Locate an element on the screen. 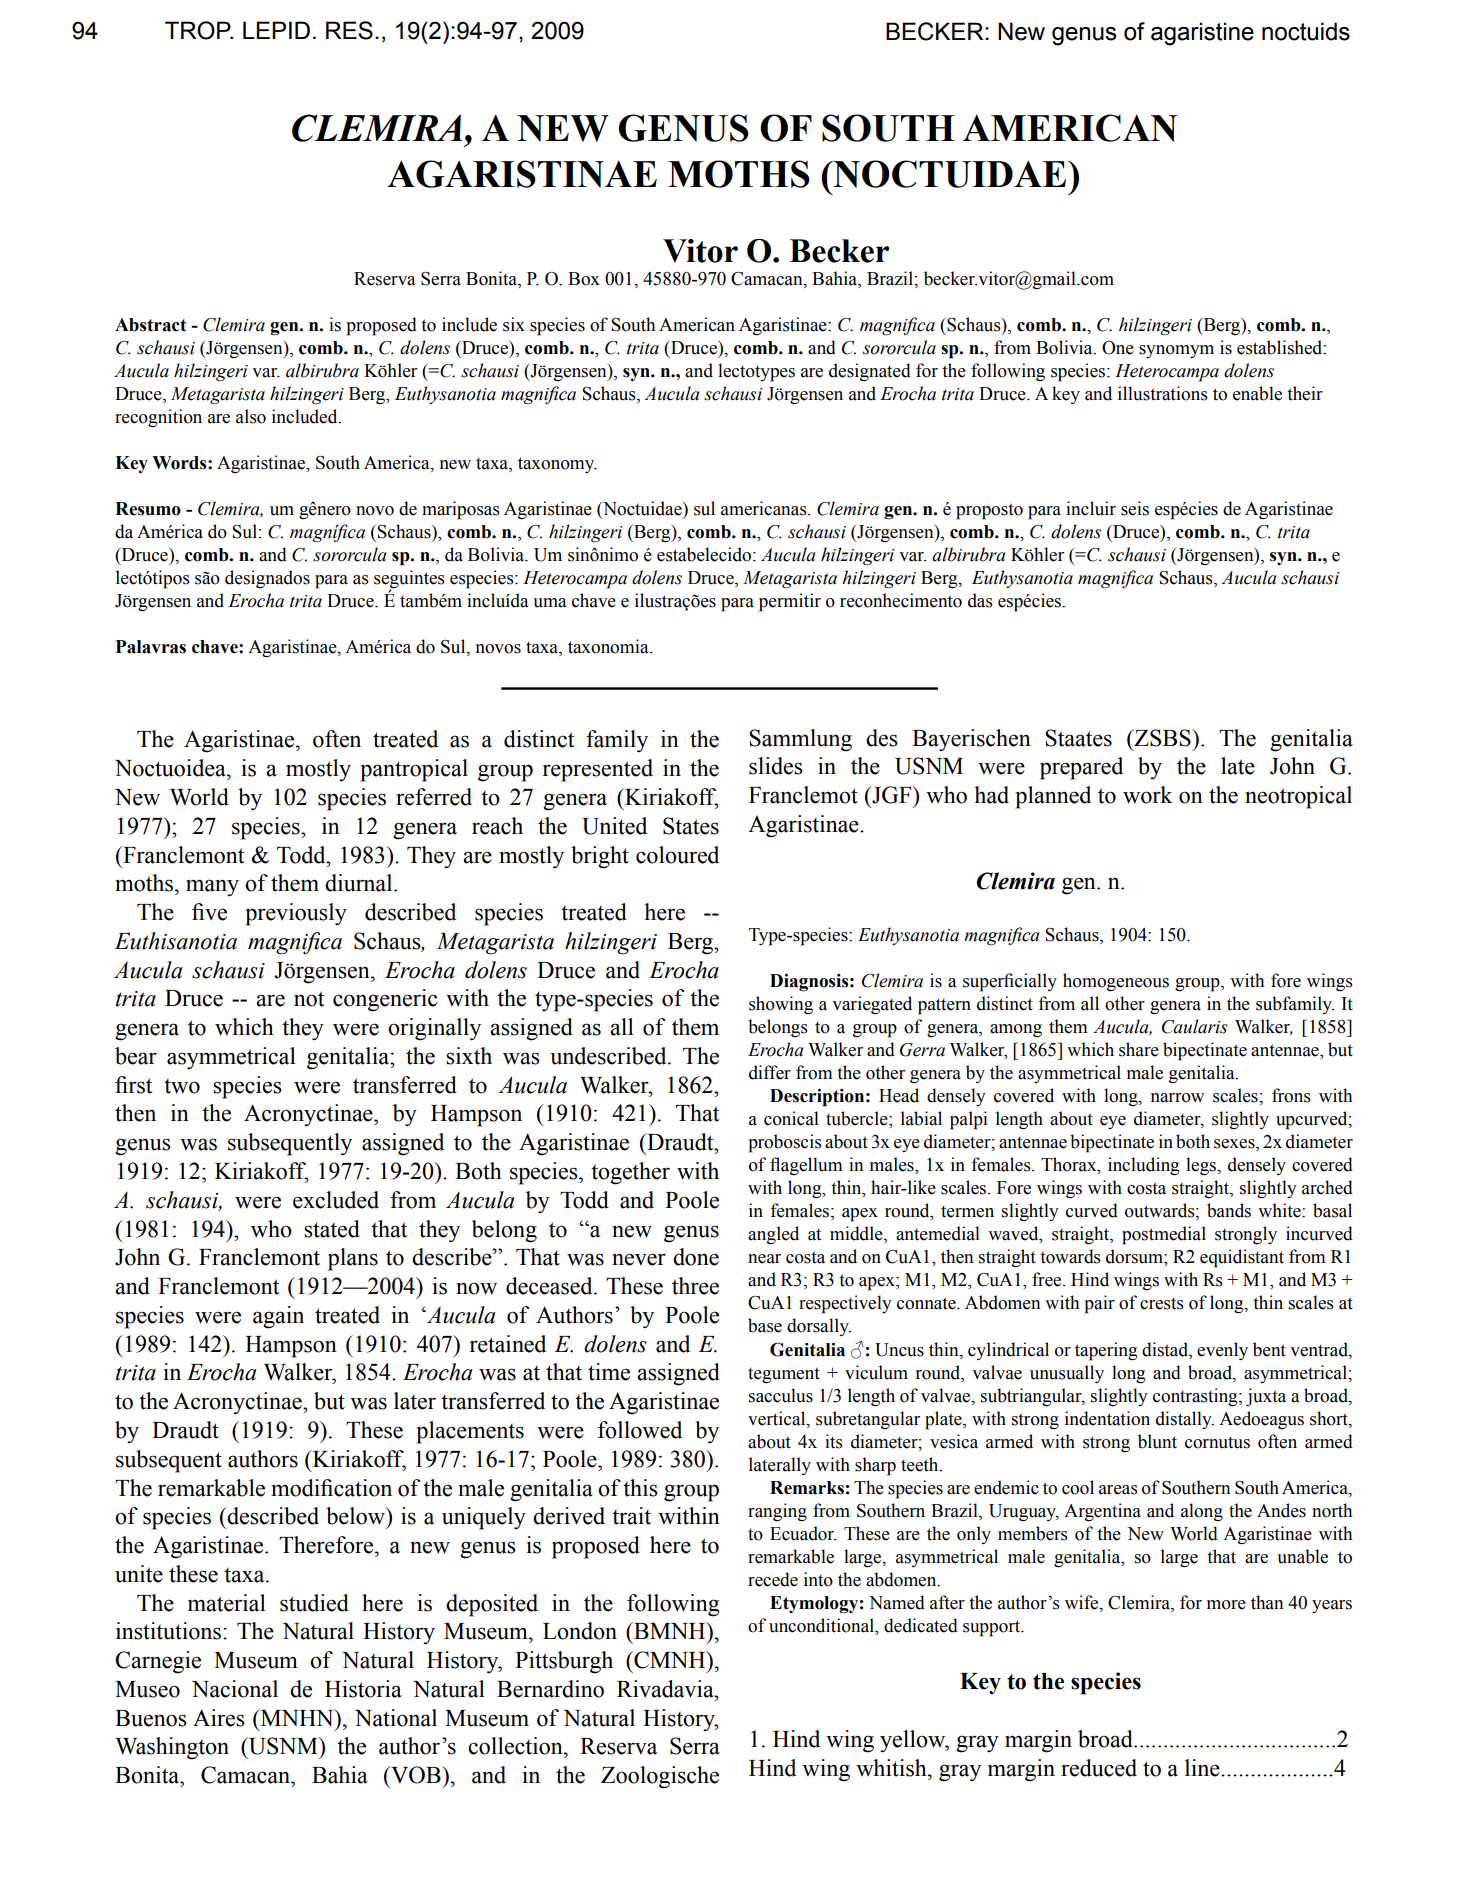 The image size is (1468, 1899). reduced is located at coordinates (1099, 1768).
